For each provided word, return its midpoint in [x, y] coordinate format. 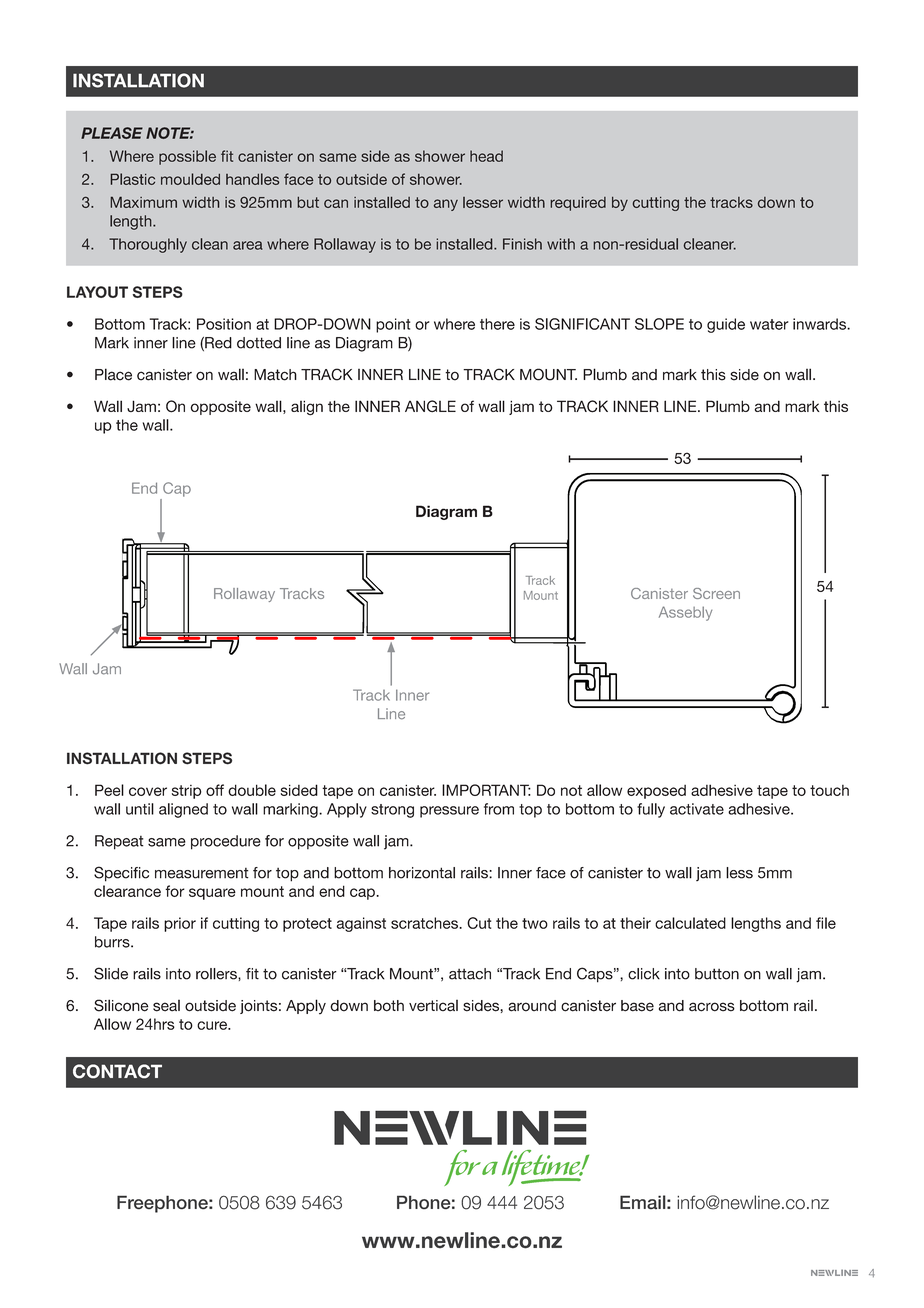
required [578, 204]
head [486, 156]
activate [697, 809]
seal [166, 1006]
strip [186, 792]
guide [726, 325]
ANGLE [430, 406]
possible [187, 157]
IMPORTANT [486, 790]
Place [113, 374]
